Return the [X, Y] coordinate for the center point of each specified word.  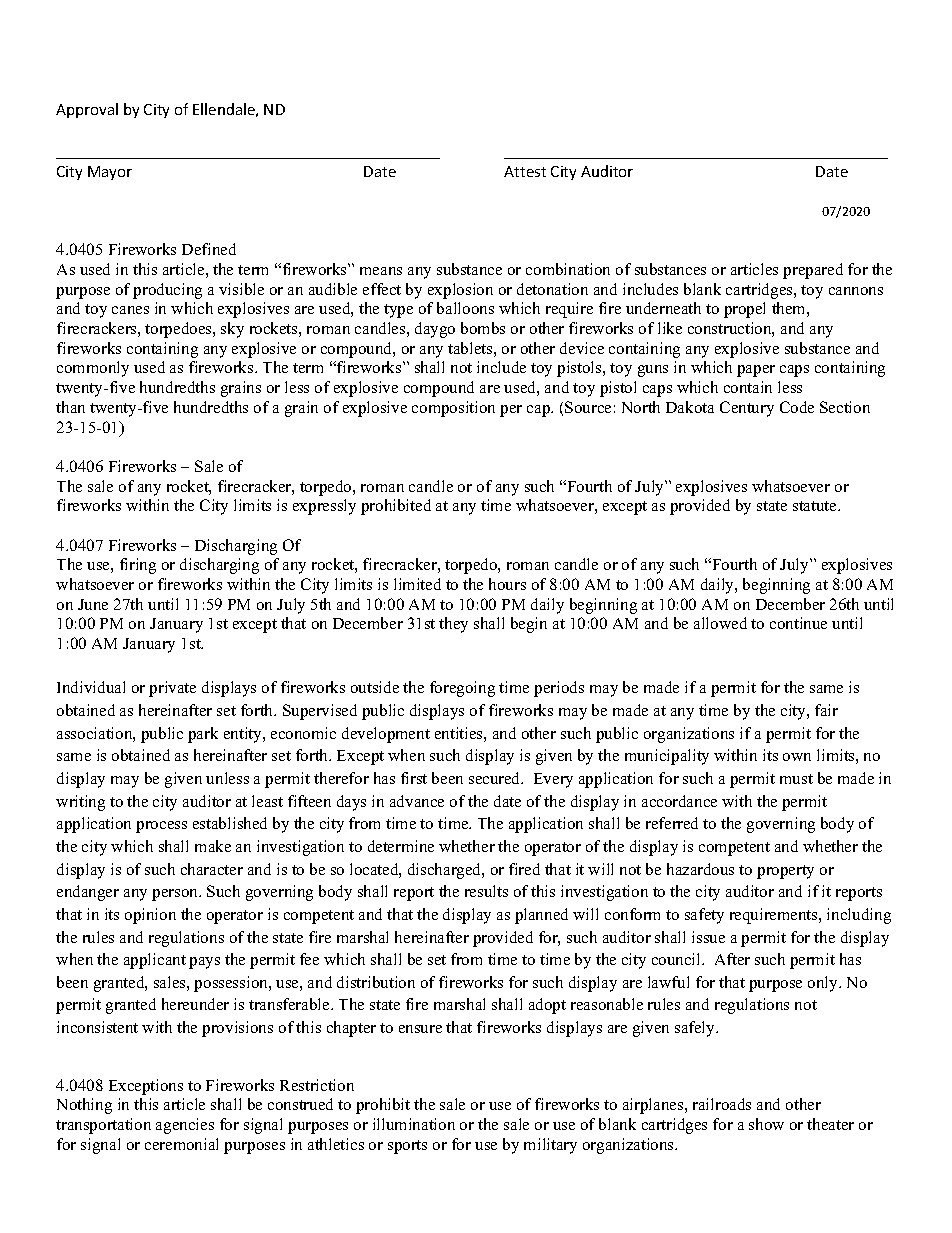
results [486, 891]
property [785, 872]
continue [798, 623]
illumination [414, 1124]
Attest [525, 171]
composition [453, 409]
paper [756, 371]
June [93, 604]
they [453, 625]
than [70, 407]
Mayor [110, 173]
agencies [185, 1126]
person [176, 895]
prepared [813, 271]
